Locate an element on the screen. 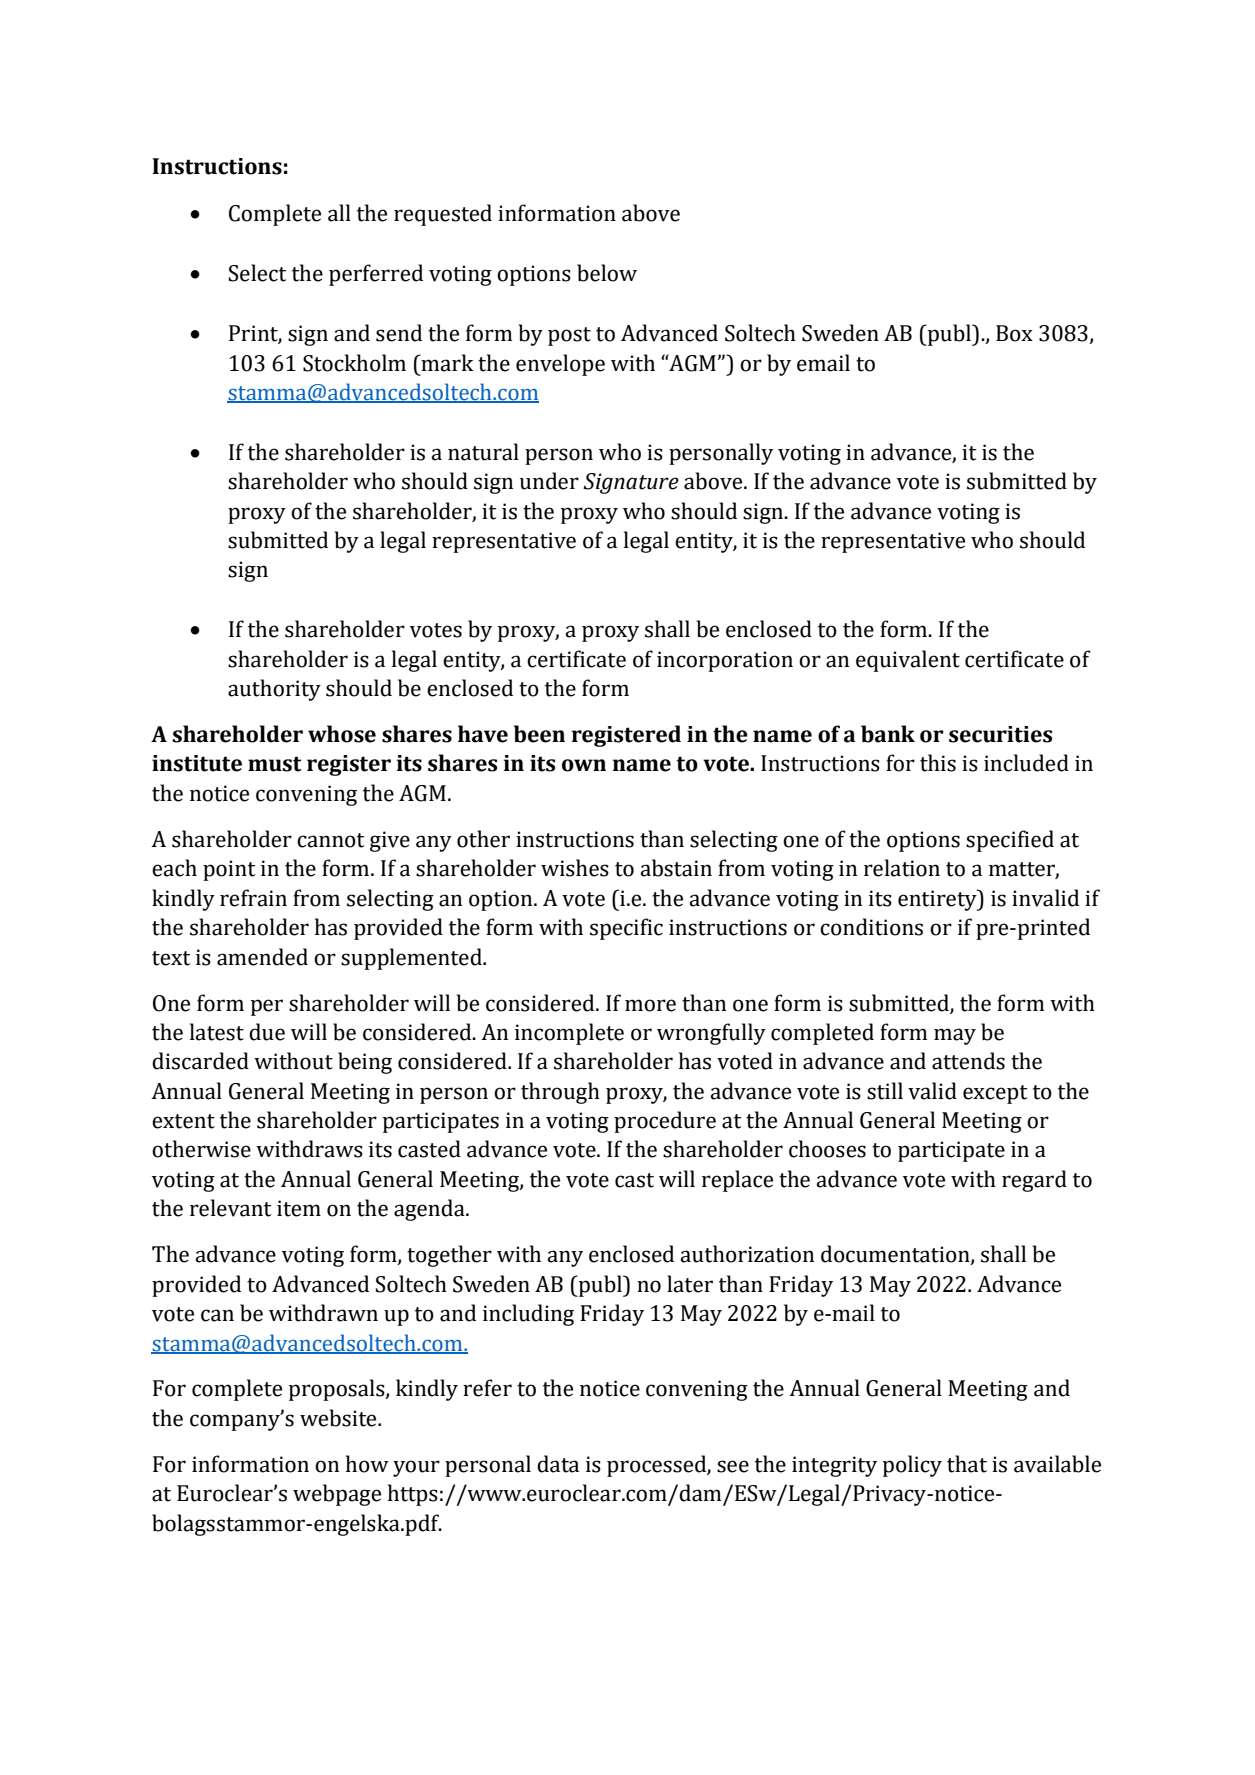  point is located at coordinates (229, 870).
